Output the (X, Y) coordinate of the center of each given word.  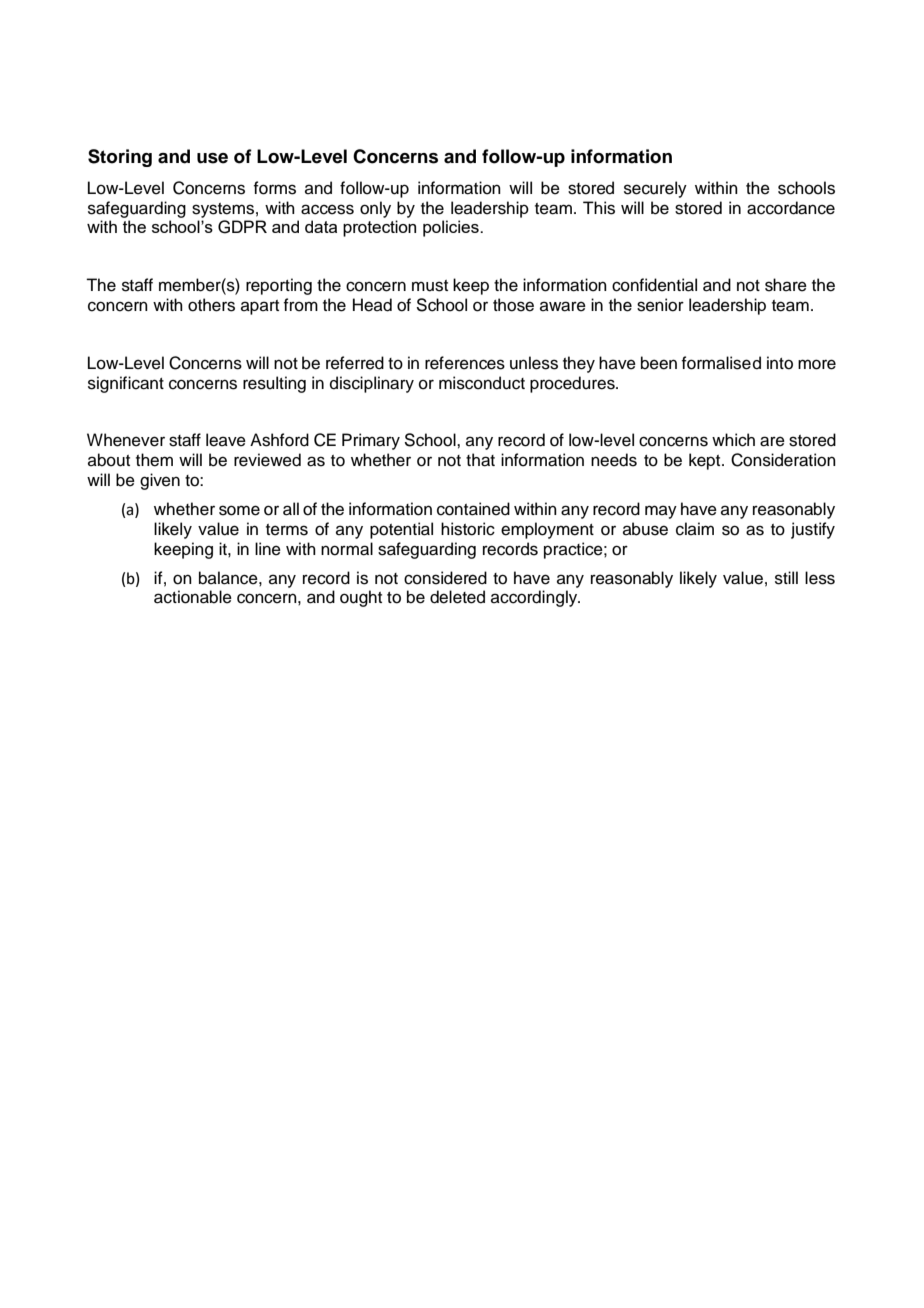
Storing (120, 158)
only (375, 209)
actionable (193, 597)
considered (445, 578)
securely (655, 189)
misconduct (482, 383)
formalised (721, 363)
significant (126, 384)
